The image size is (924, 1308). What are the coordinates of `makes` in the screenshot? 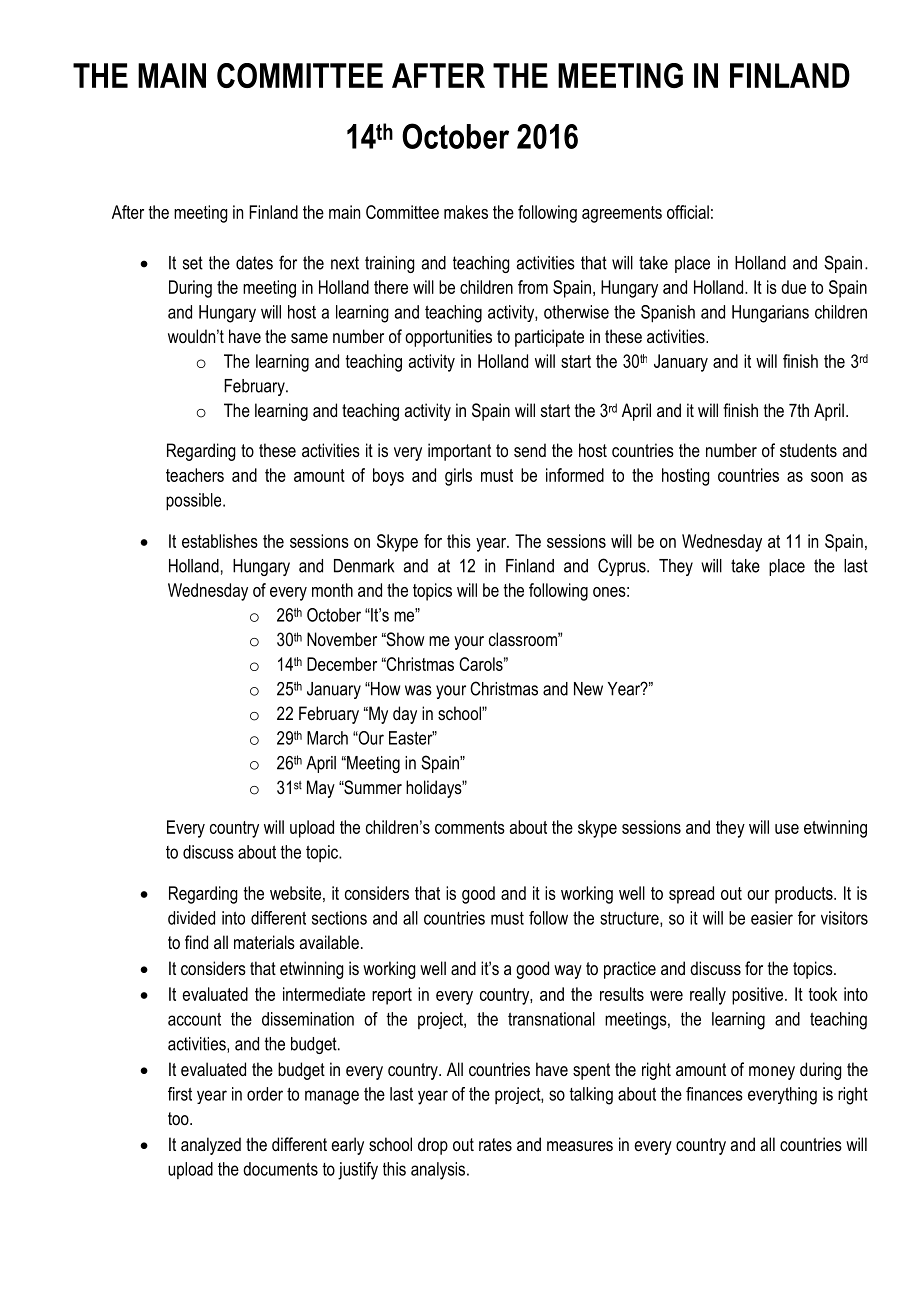 It's located at (466, 212).
